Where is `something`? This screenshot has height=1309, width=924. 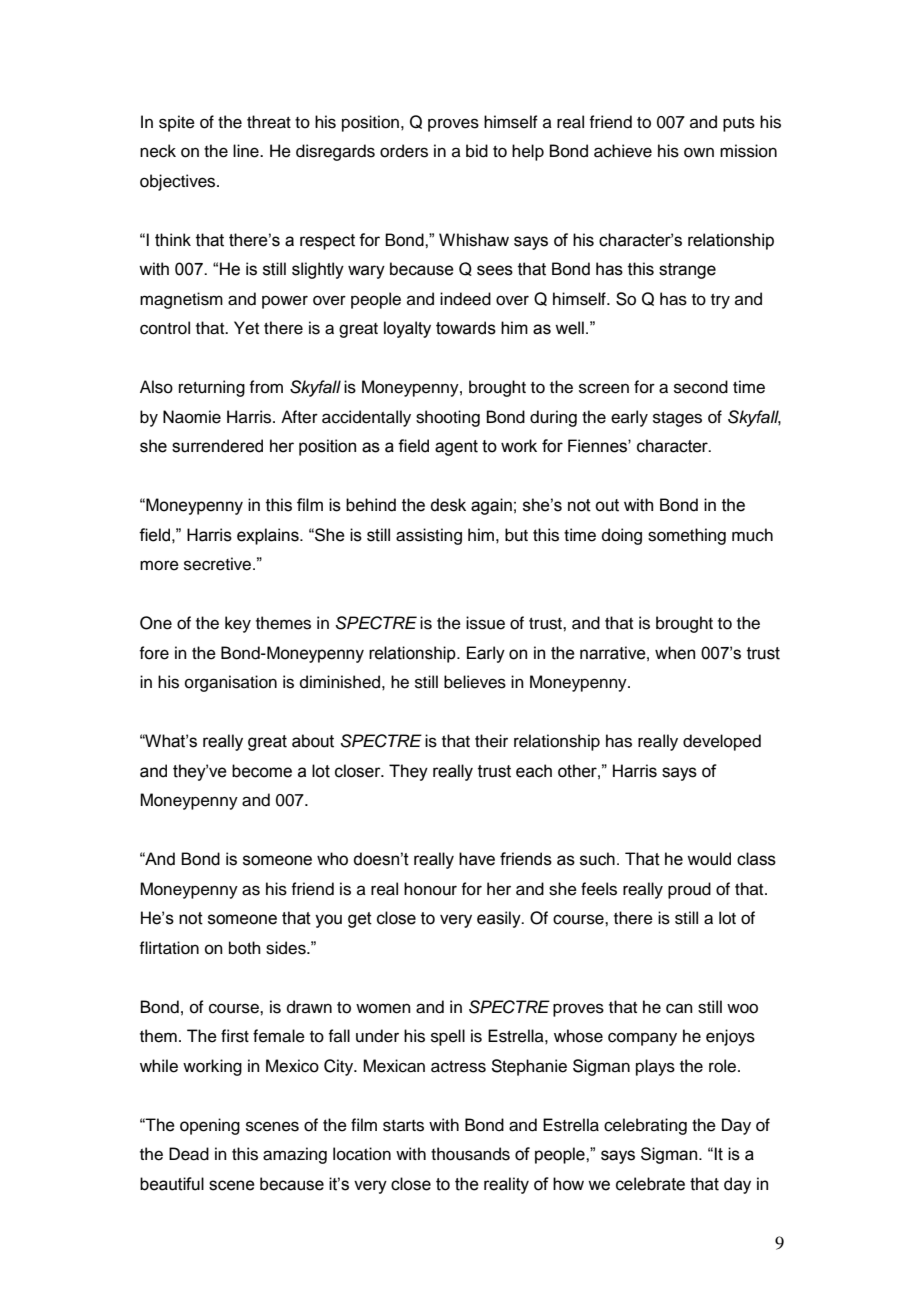
something is located at coordinates (687, 536).
